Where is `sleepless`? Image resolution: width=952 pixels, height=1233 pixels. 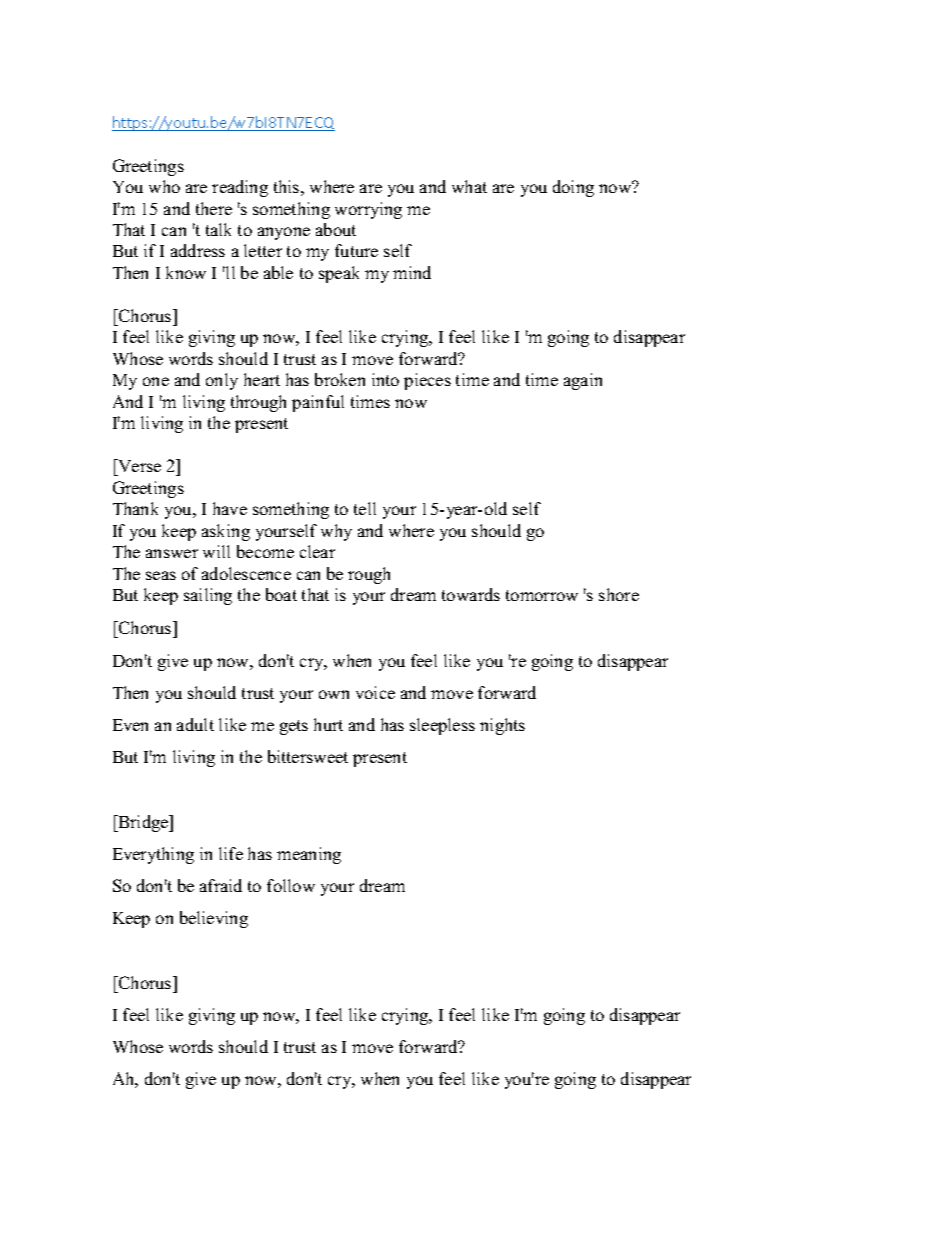 sleepless is located at coordinates (442, 726).
